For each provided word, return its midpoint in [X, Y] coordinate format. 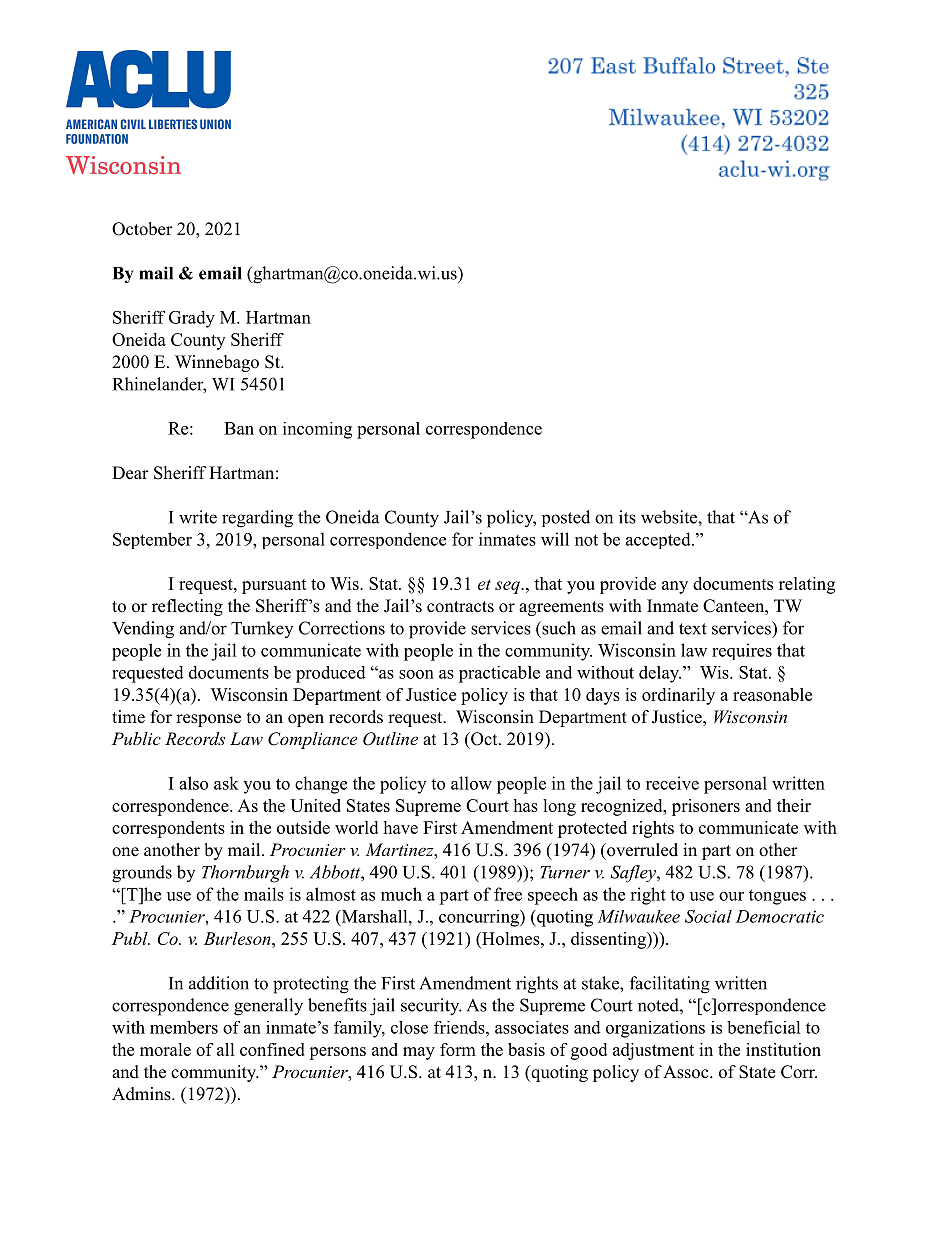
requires [742, 651]
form [458, 1049]
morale [165, 1049]
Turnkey [262, 629]
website [670, 517]
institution [783, 1049]
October [142, 229]
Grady [192, 319]
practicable [499, 674]
